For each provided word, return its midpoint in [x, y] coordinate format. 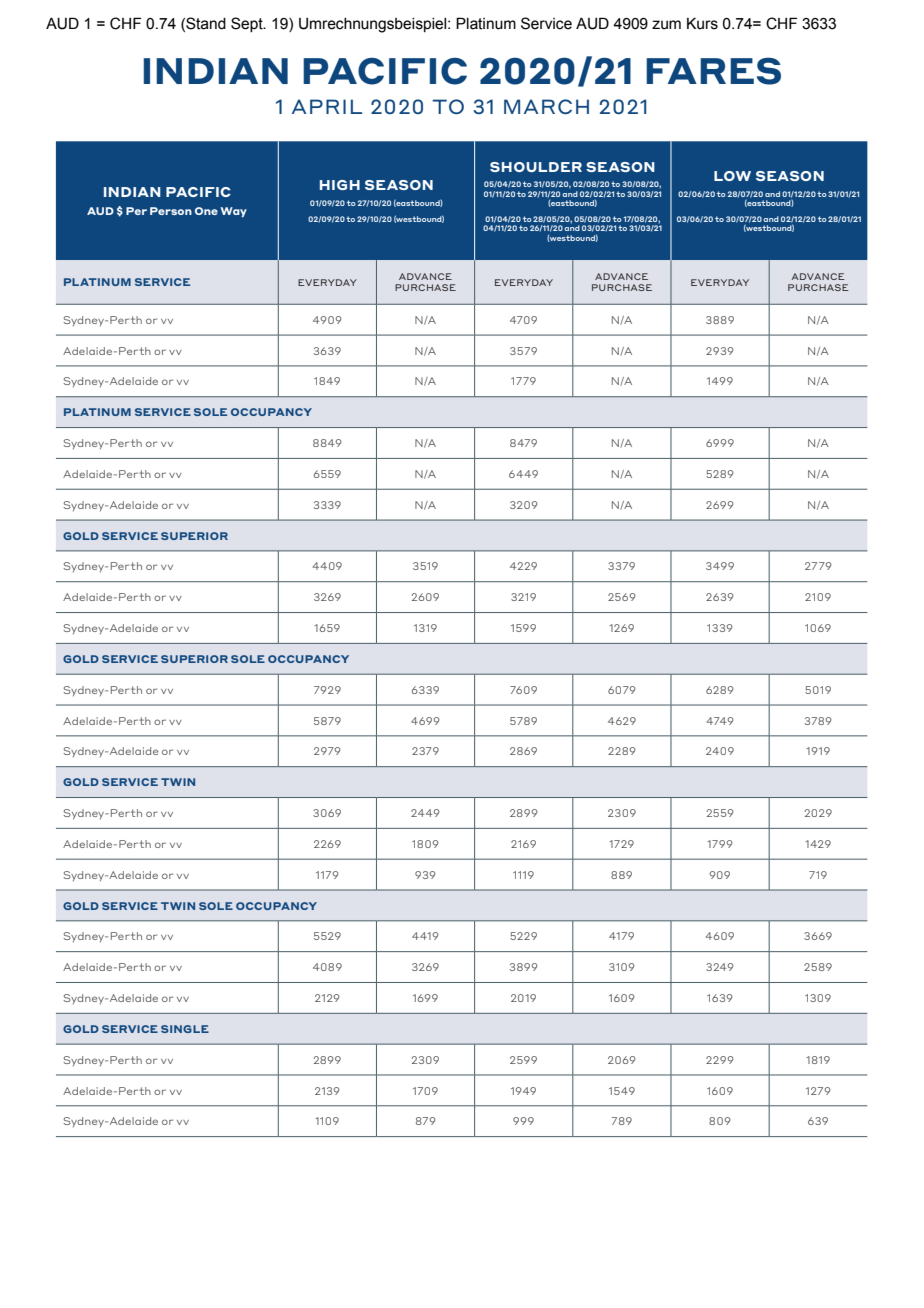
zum [666, 25]
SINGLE [185, 1029]
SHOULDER [536, 167]
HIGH [340, 185]
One [206, 211]
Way [234, 212]
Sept [248, 24]
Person [171, 211]
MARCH [546, 106]
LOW [732, 176]
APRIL [327, 106]
